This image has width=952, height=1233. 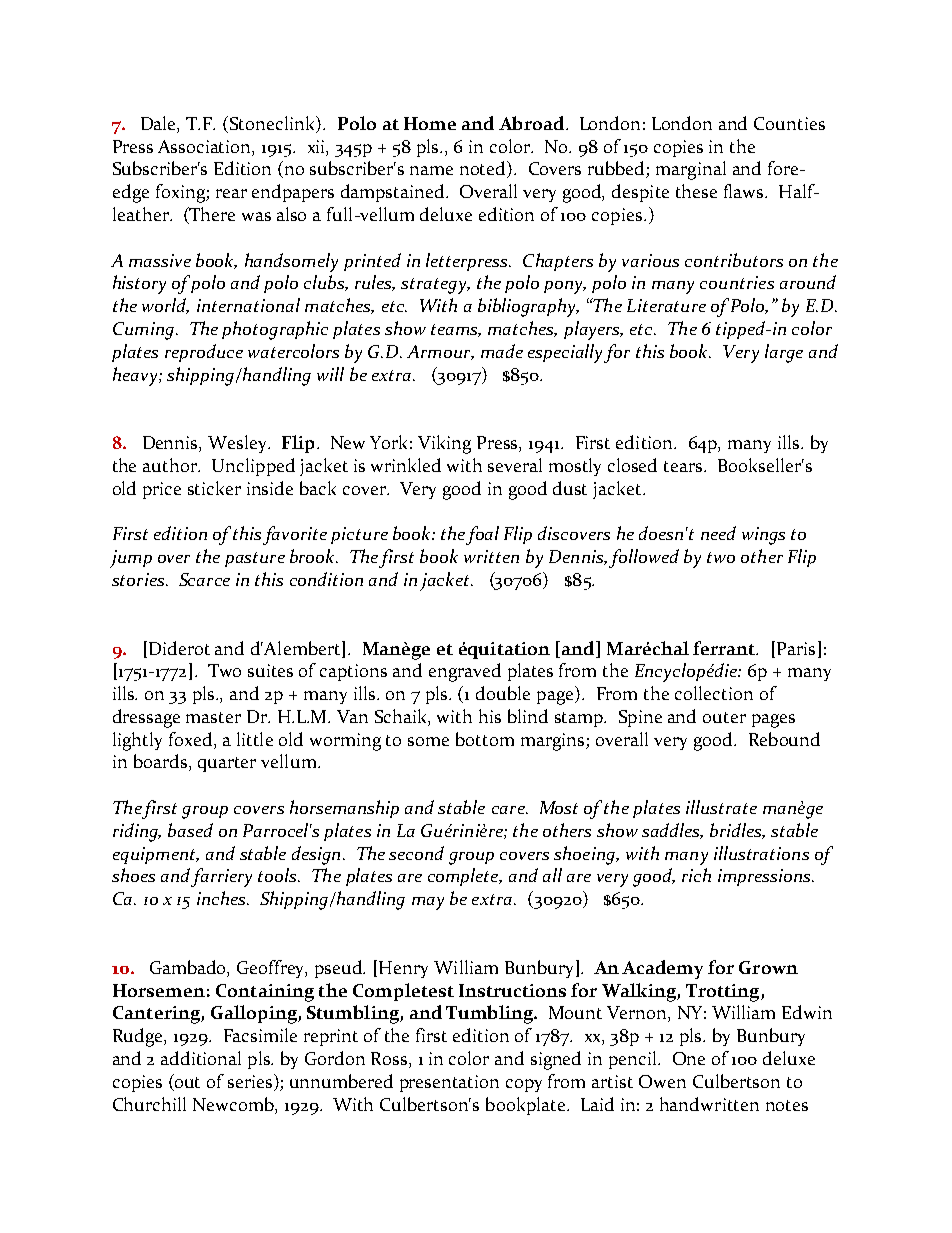 What do you see at coordinates (231, 193) in the image?
I see `rear` at bounding box center [231, 193].
